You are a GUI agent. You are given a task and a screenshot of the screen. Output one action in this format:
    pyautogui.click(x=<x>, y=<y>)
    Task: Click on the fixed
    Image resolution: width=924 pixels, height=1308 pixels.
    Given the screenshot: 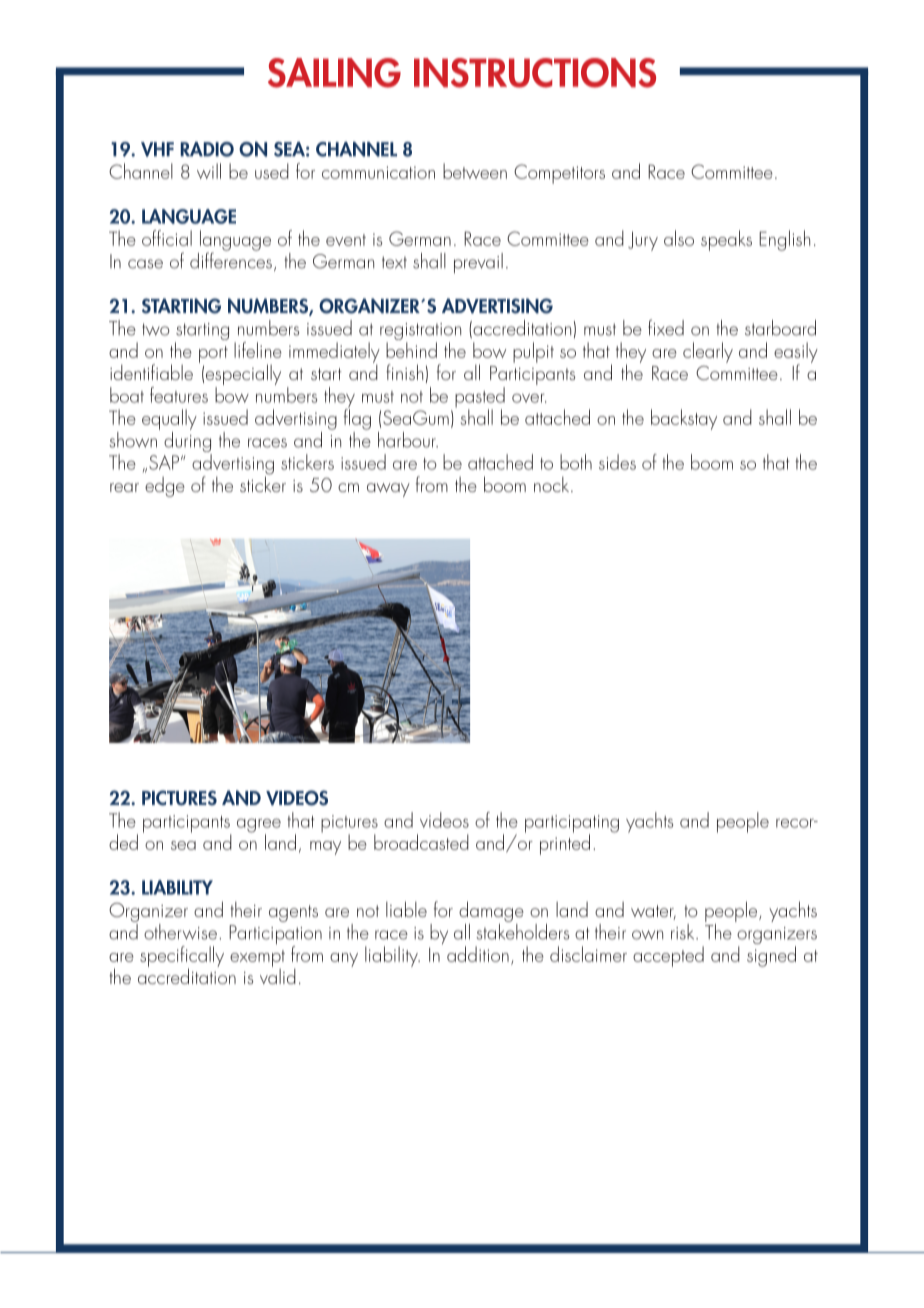 What is the action you would take?
    pyautogui.click(x=666, y=327)
